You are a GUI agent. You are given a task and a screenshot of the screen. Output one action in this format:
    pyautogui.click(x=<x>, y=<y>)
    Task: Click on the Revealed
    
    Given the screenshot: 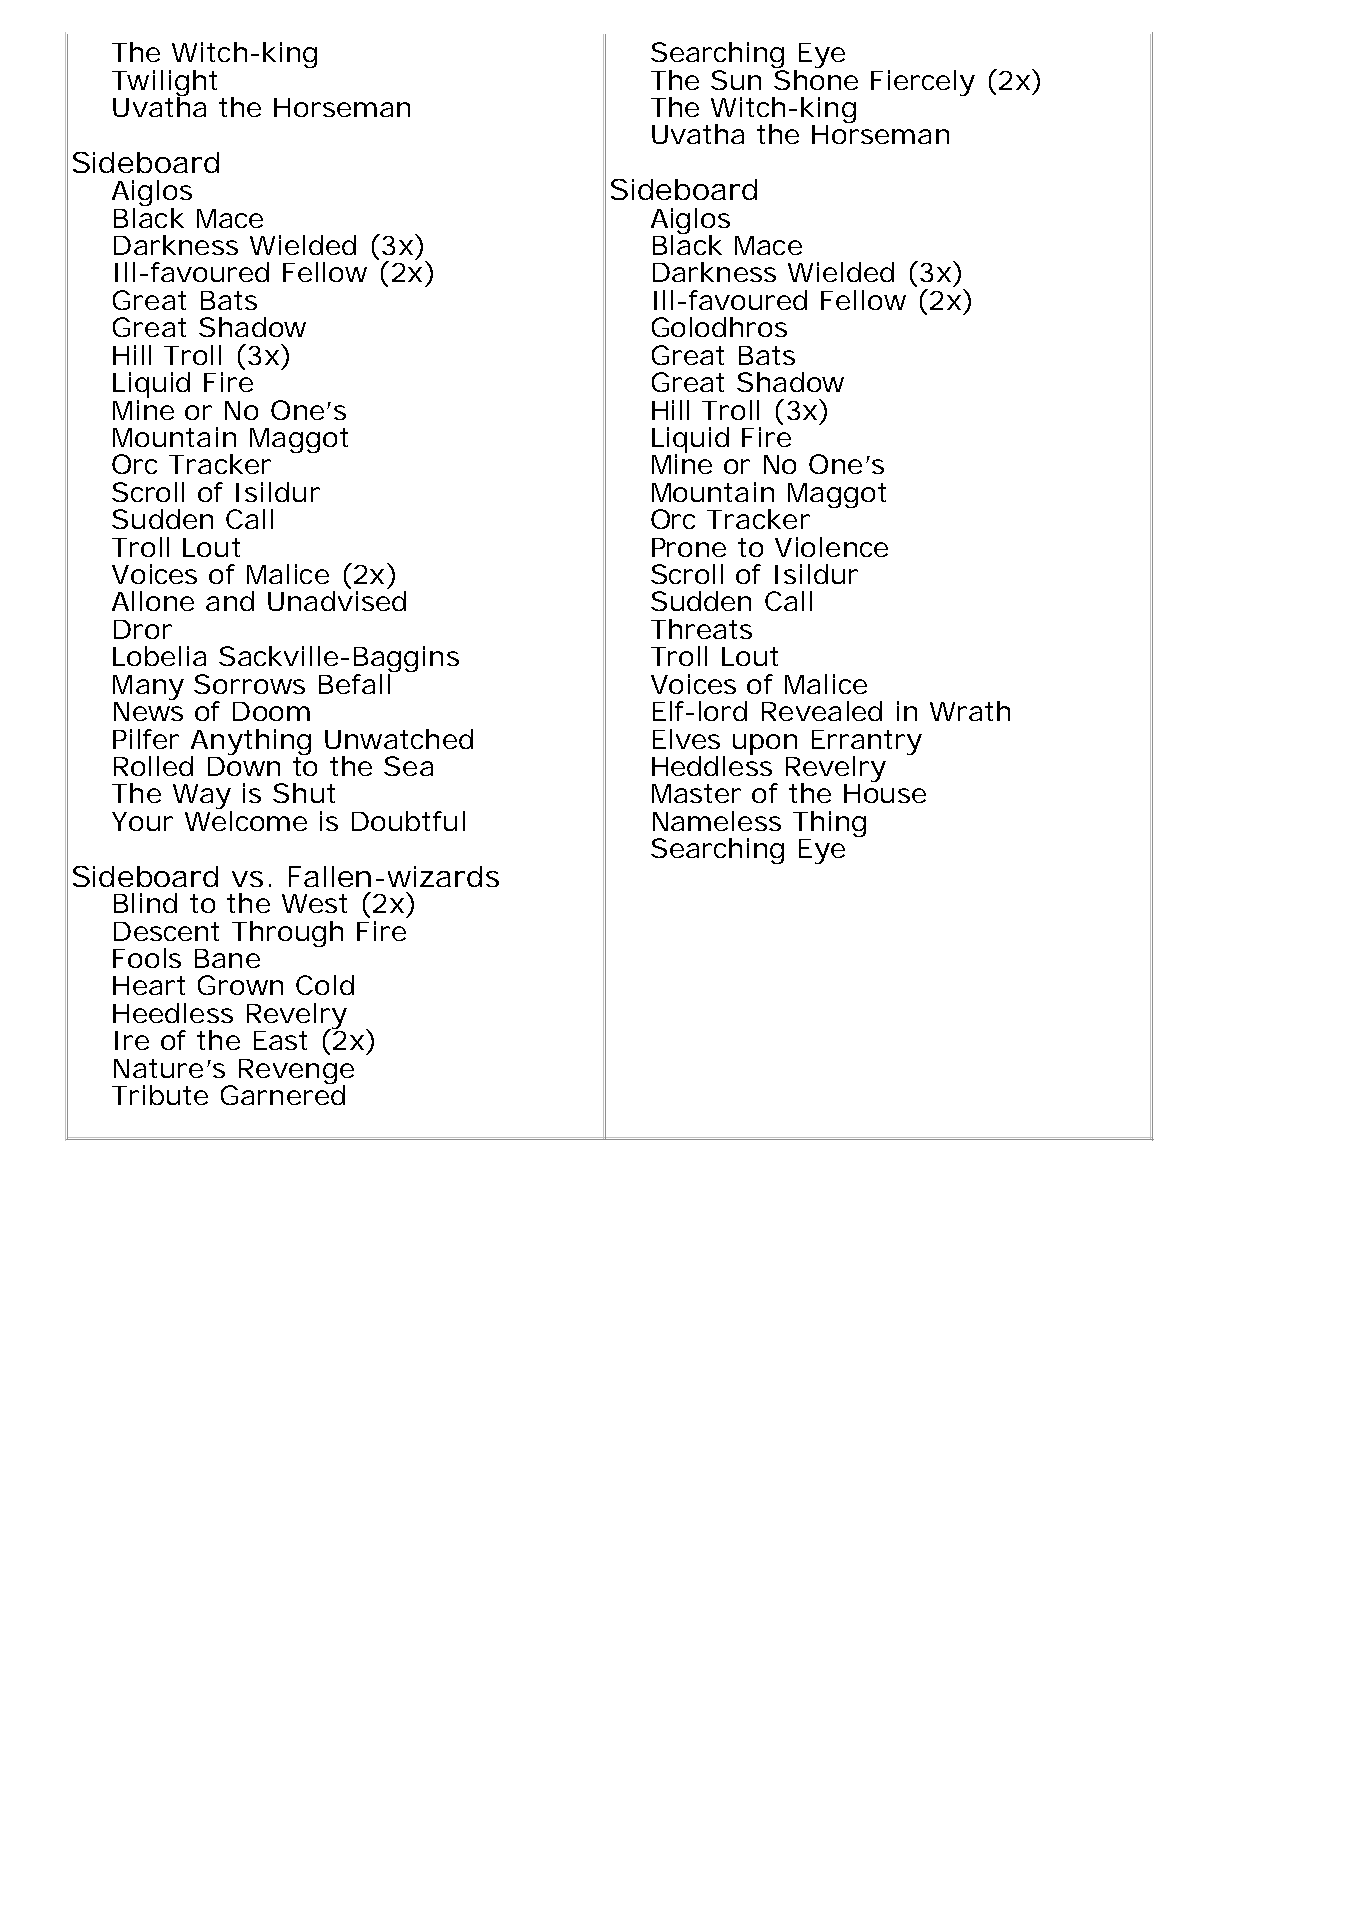 What is the action you would take?
    pyautogui.click(x=822, y=711)
